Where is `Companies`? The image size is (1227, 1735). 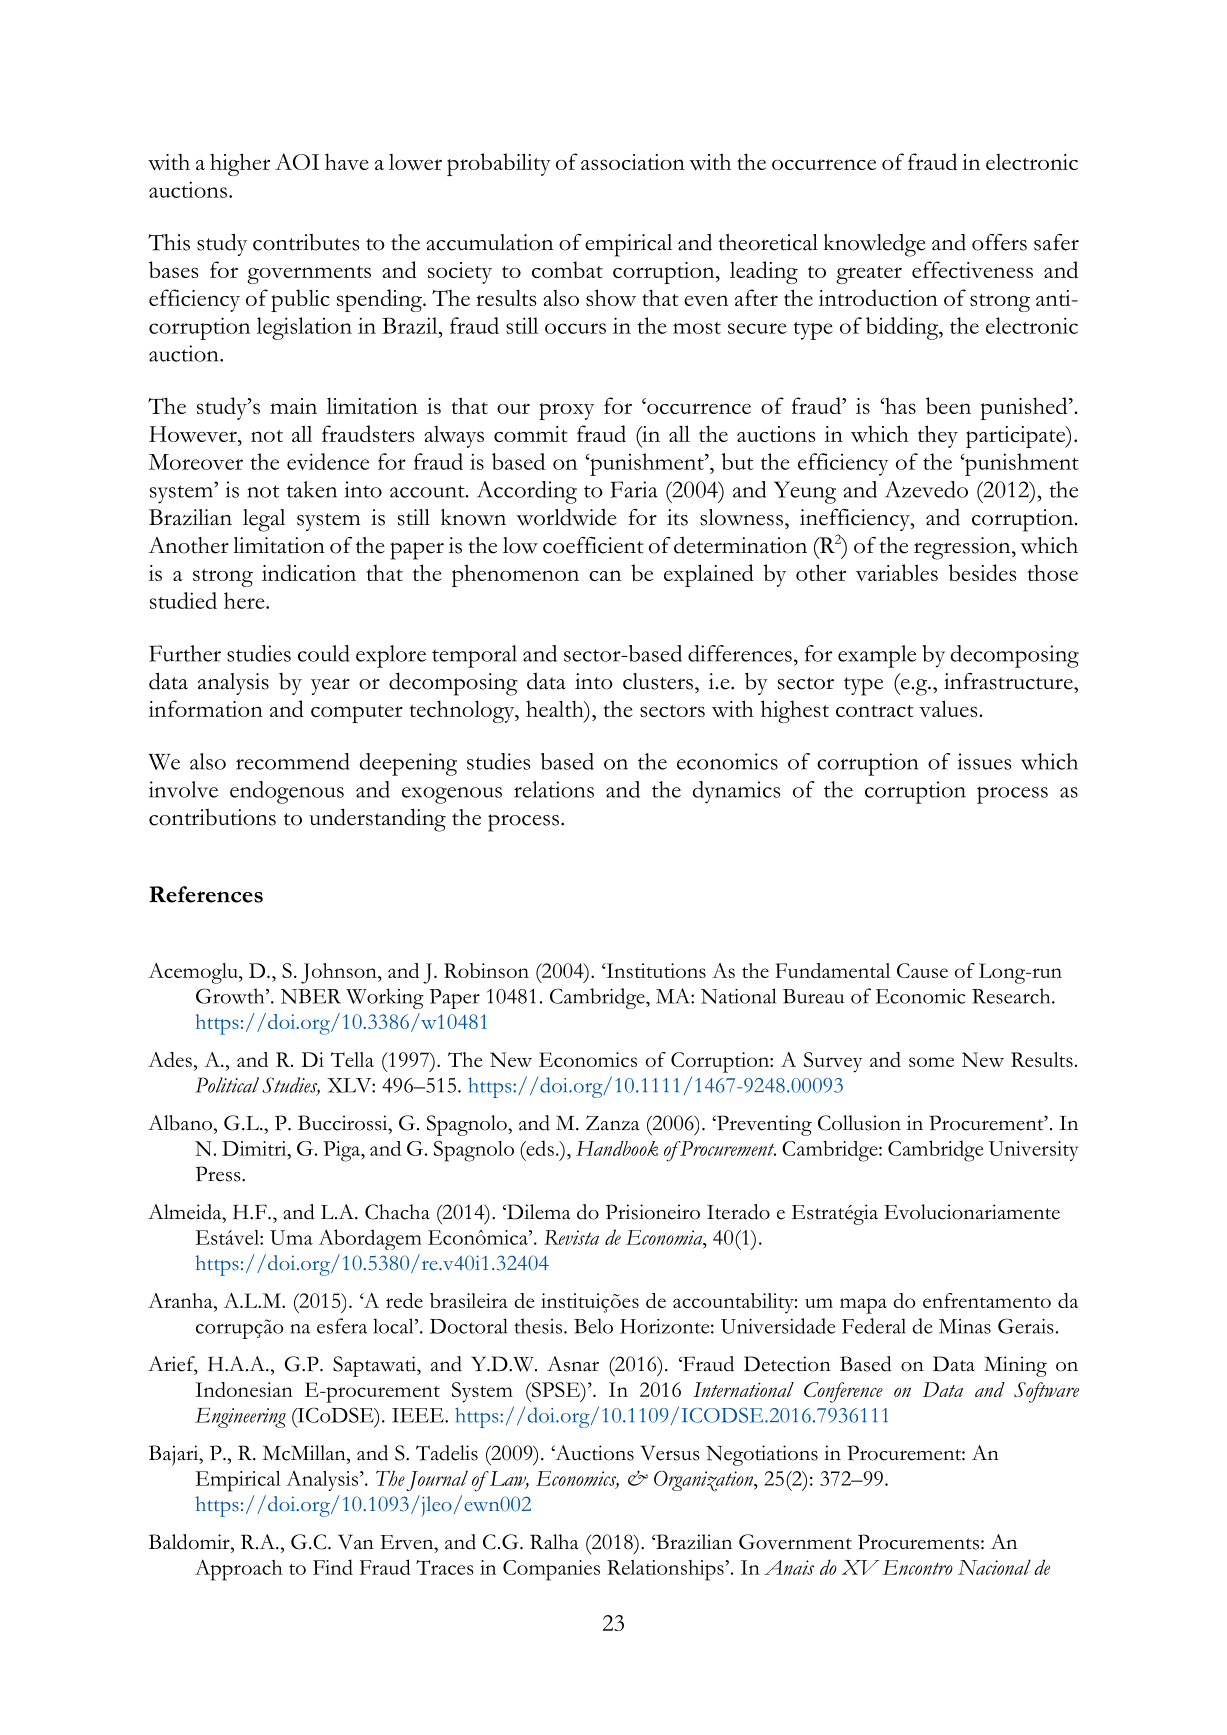 Companies is located at coordinates (551, 1570).
